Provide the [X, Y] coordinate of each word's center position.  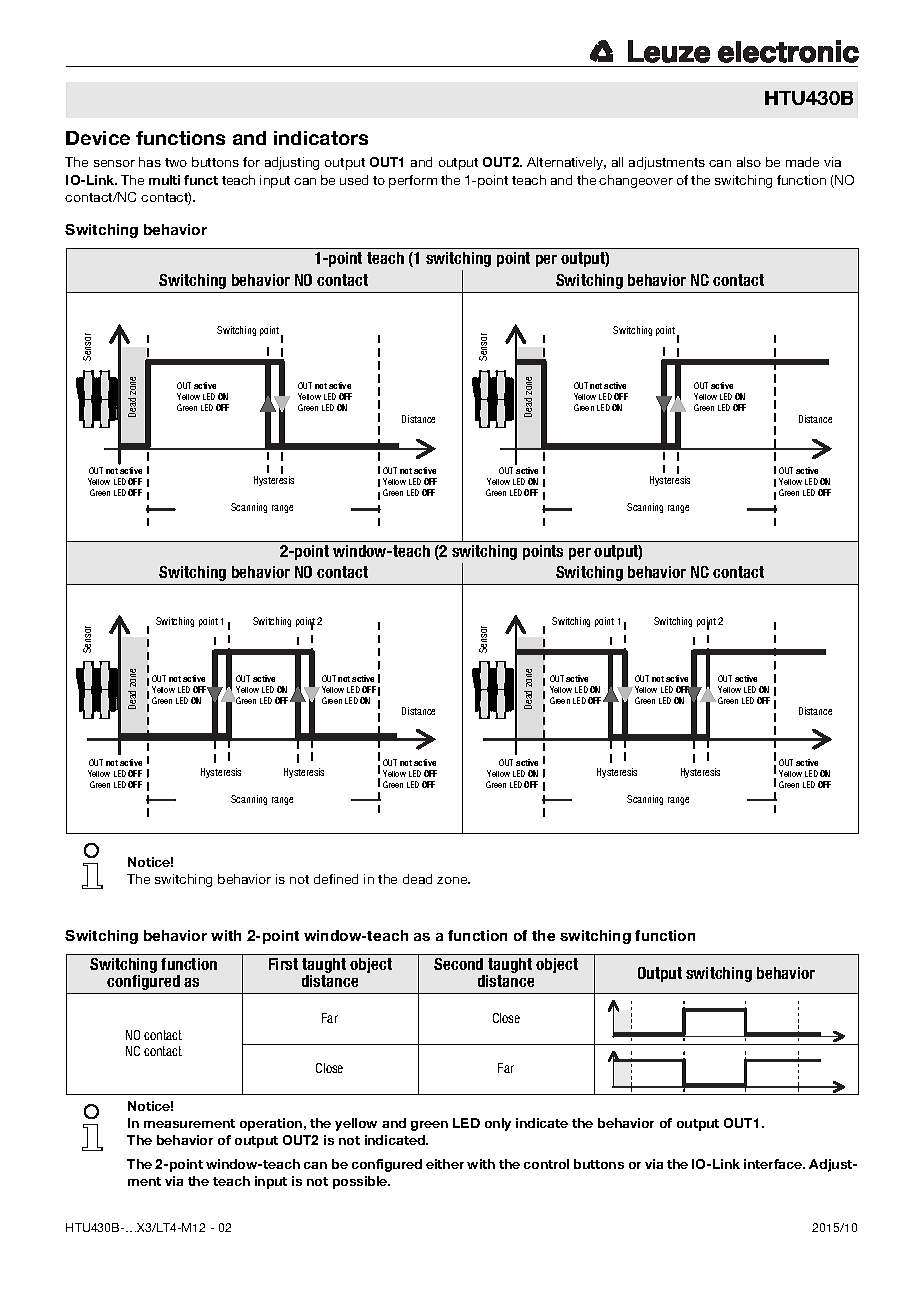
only [498, 1124]
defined [336, 879]
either [445, 1164]
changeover [636, 181]
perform [413, 181]
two [176, 162]
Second [458, 964]
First [283, 964]
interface [774, 1164]
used [354, 180]
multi [164, 180]
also [749, 162]
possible [361, 1182]
